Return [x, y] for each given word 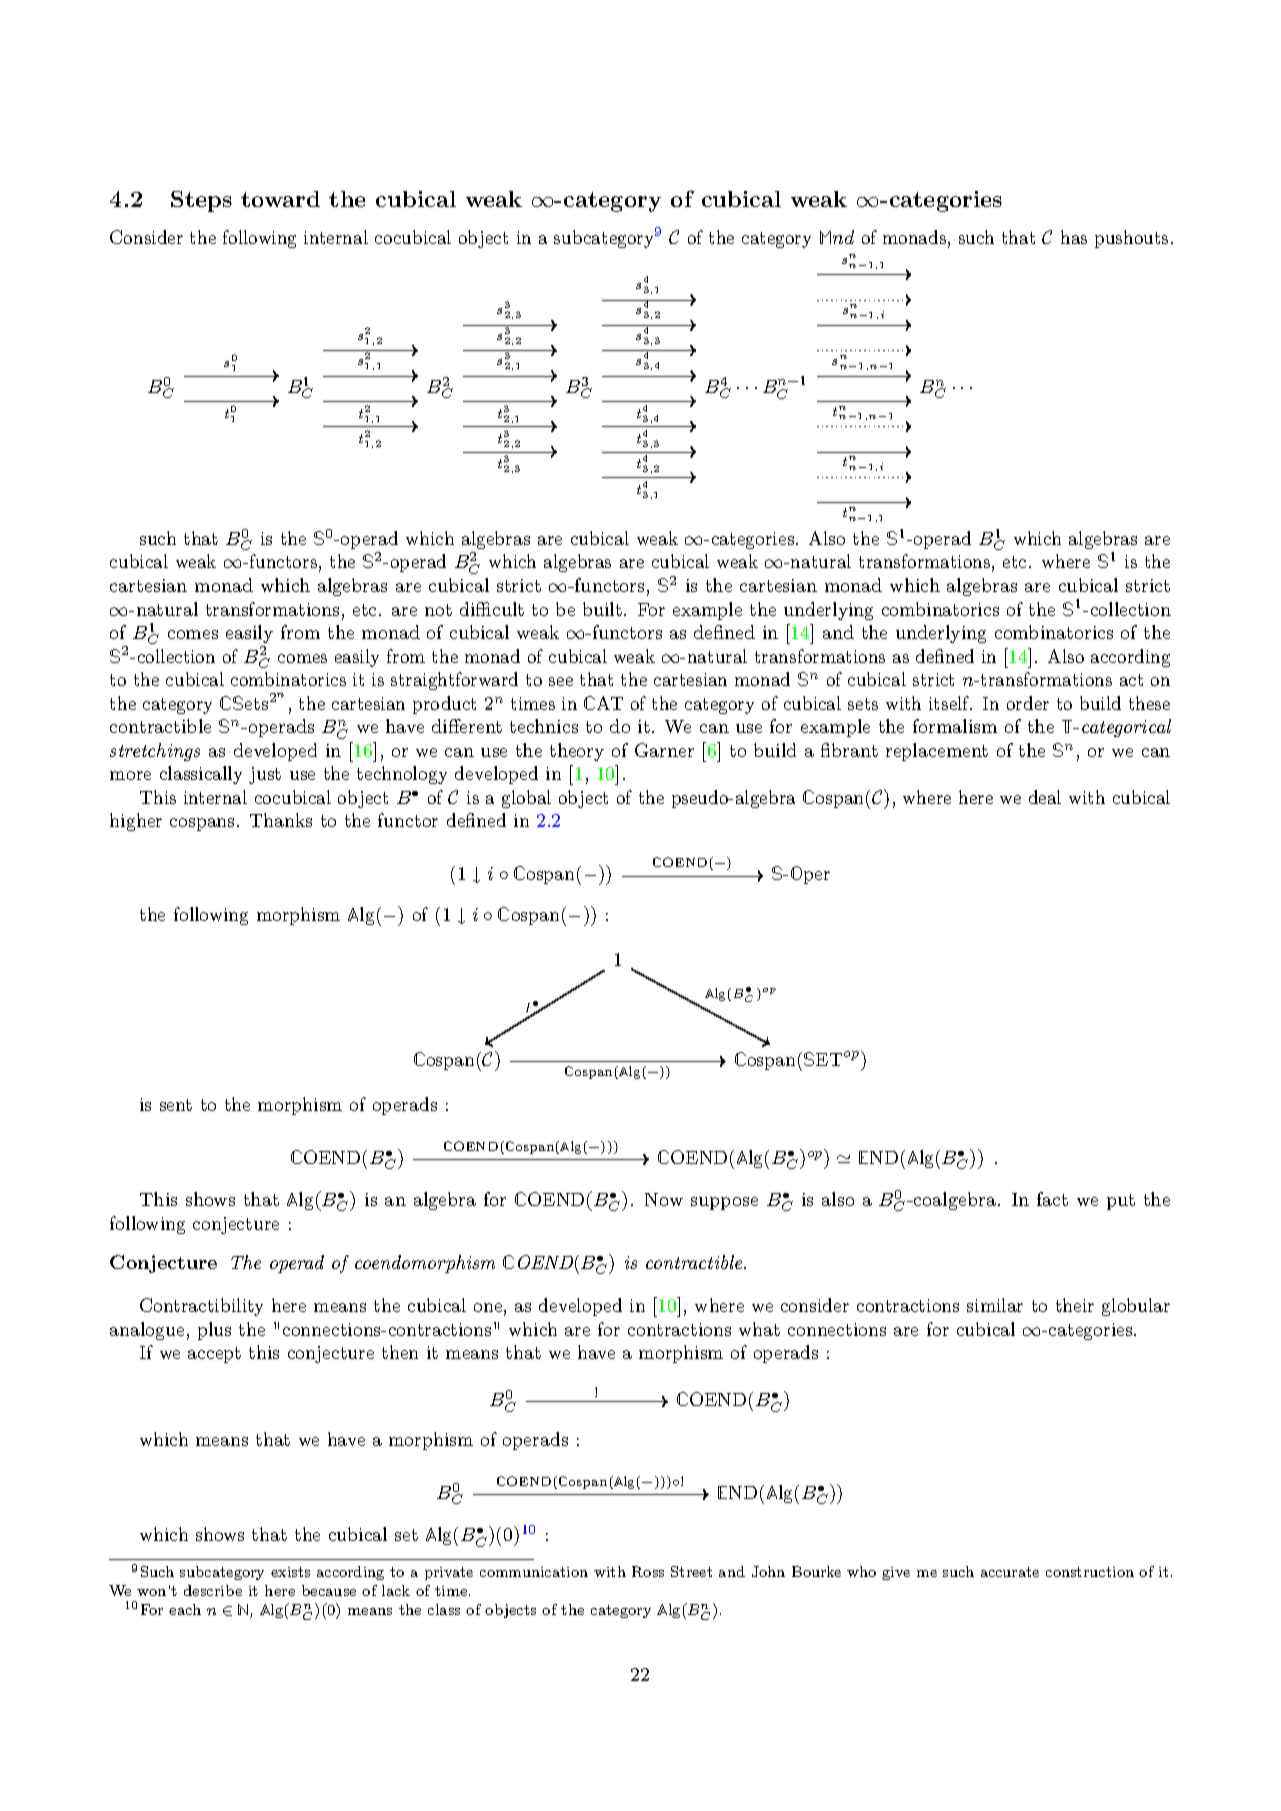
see [561, 681]
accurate [1010, 1572]
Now [664, 1199]
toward [280, 199]
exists [290, 1572]
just [265, 775]
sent [176, 1105]
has [1074, 237]
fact [1052, 1199]
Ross [648, 1571]
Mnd [837, 237]
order [1028, 703]
